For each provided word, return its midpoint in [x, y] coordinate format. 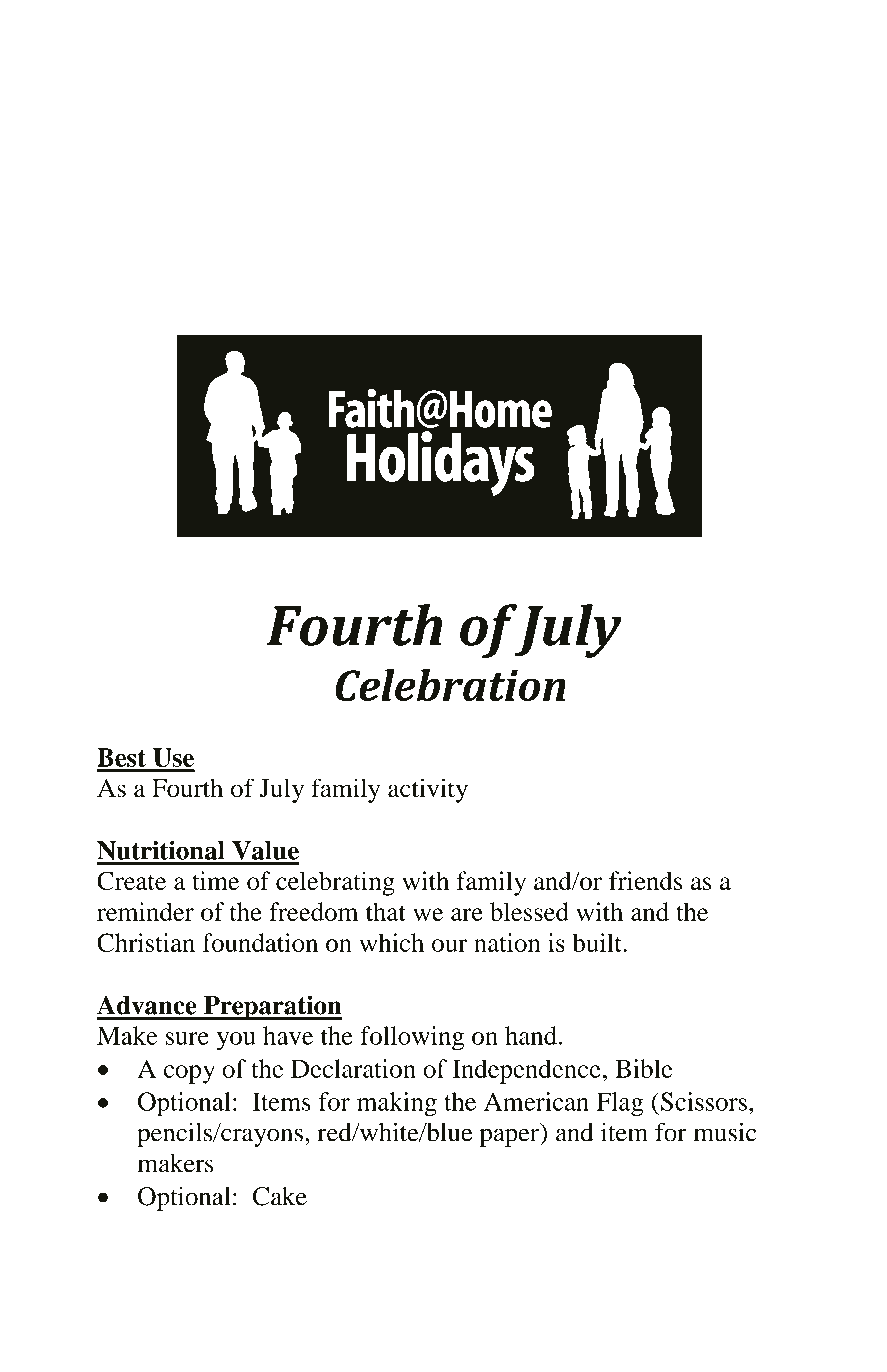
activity [428, 790]
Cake [280, 1196]
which [391, 942]
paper [510, 1137]
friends [645, 880]
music [725, 1132]
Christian [146, 942]
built [598, 942]
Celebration [450, 685]
